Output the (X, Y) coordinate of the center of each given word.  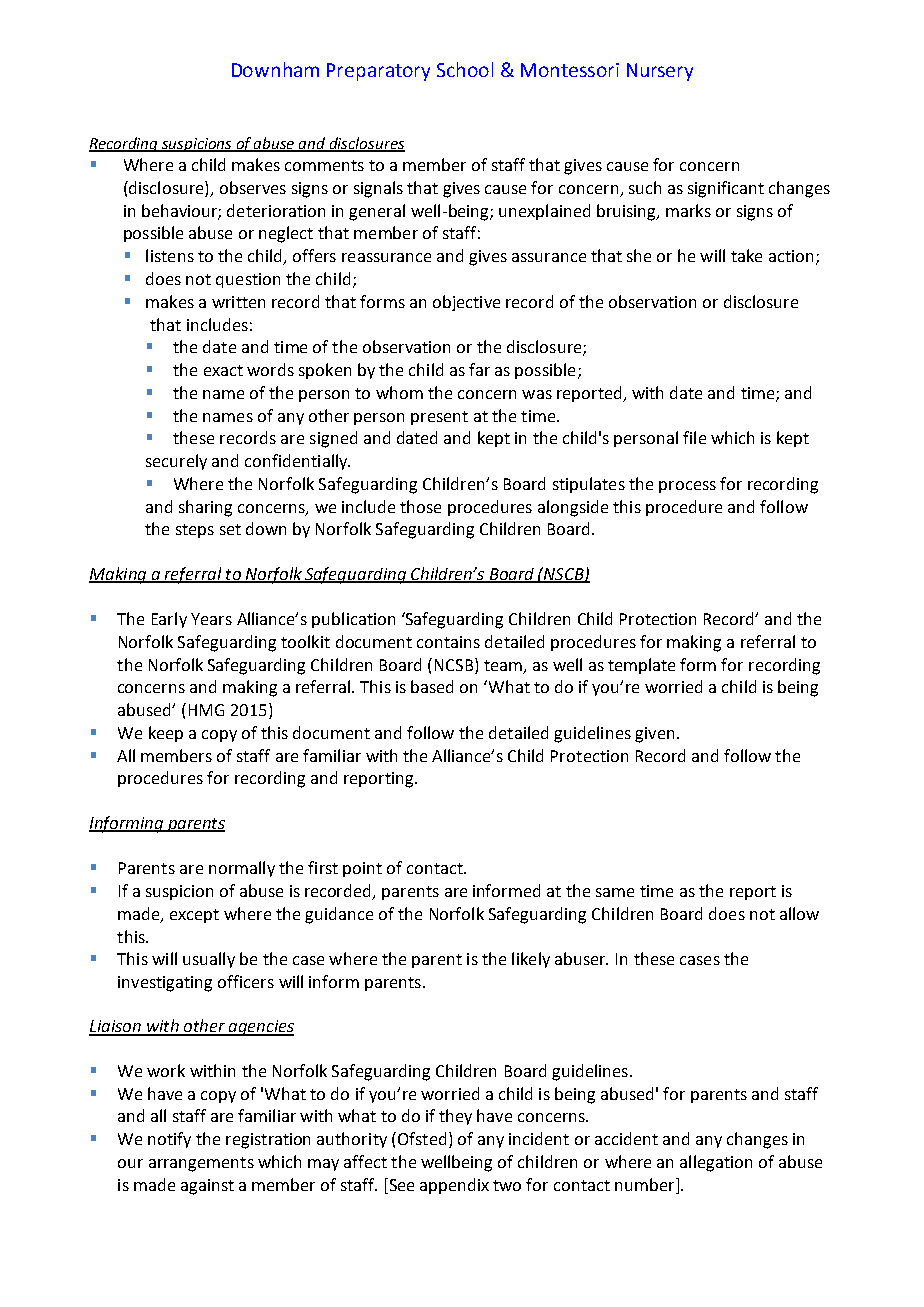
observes (253, 187)
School (465, 69)
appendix (454, 1186)
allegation (716, 1163)
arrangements (201, 1164)
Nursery (660, 72)
